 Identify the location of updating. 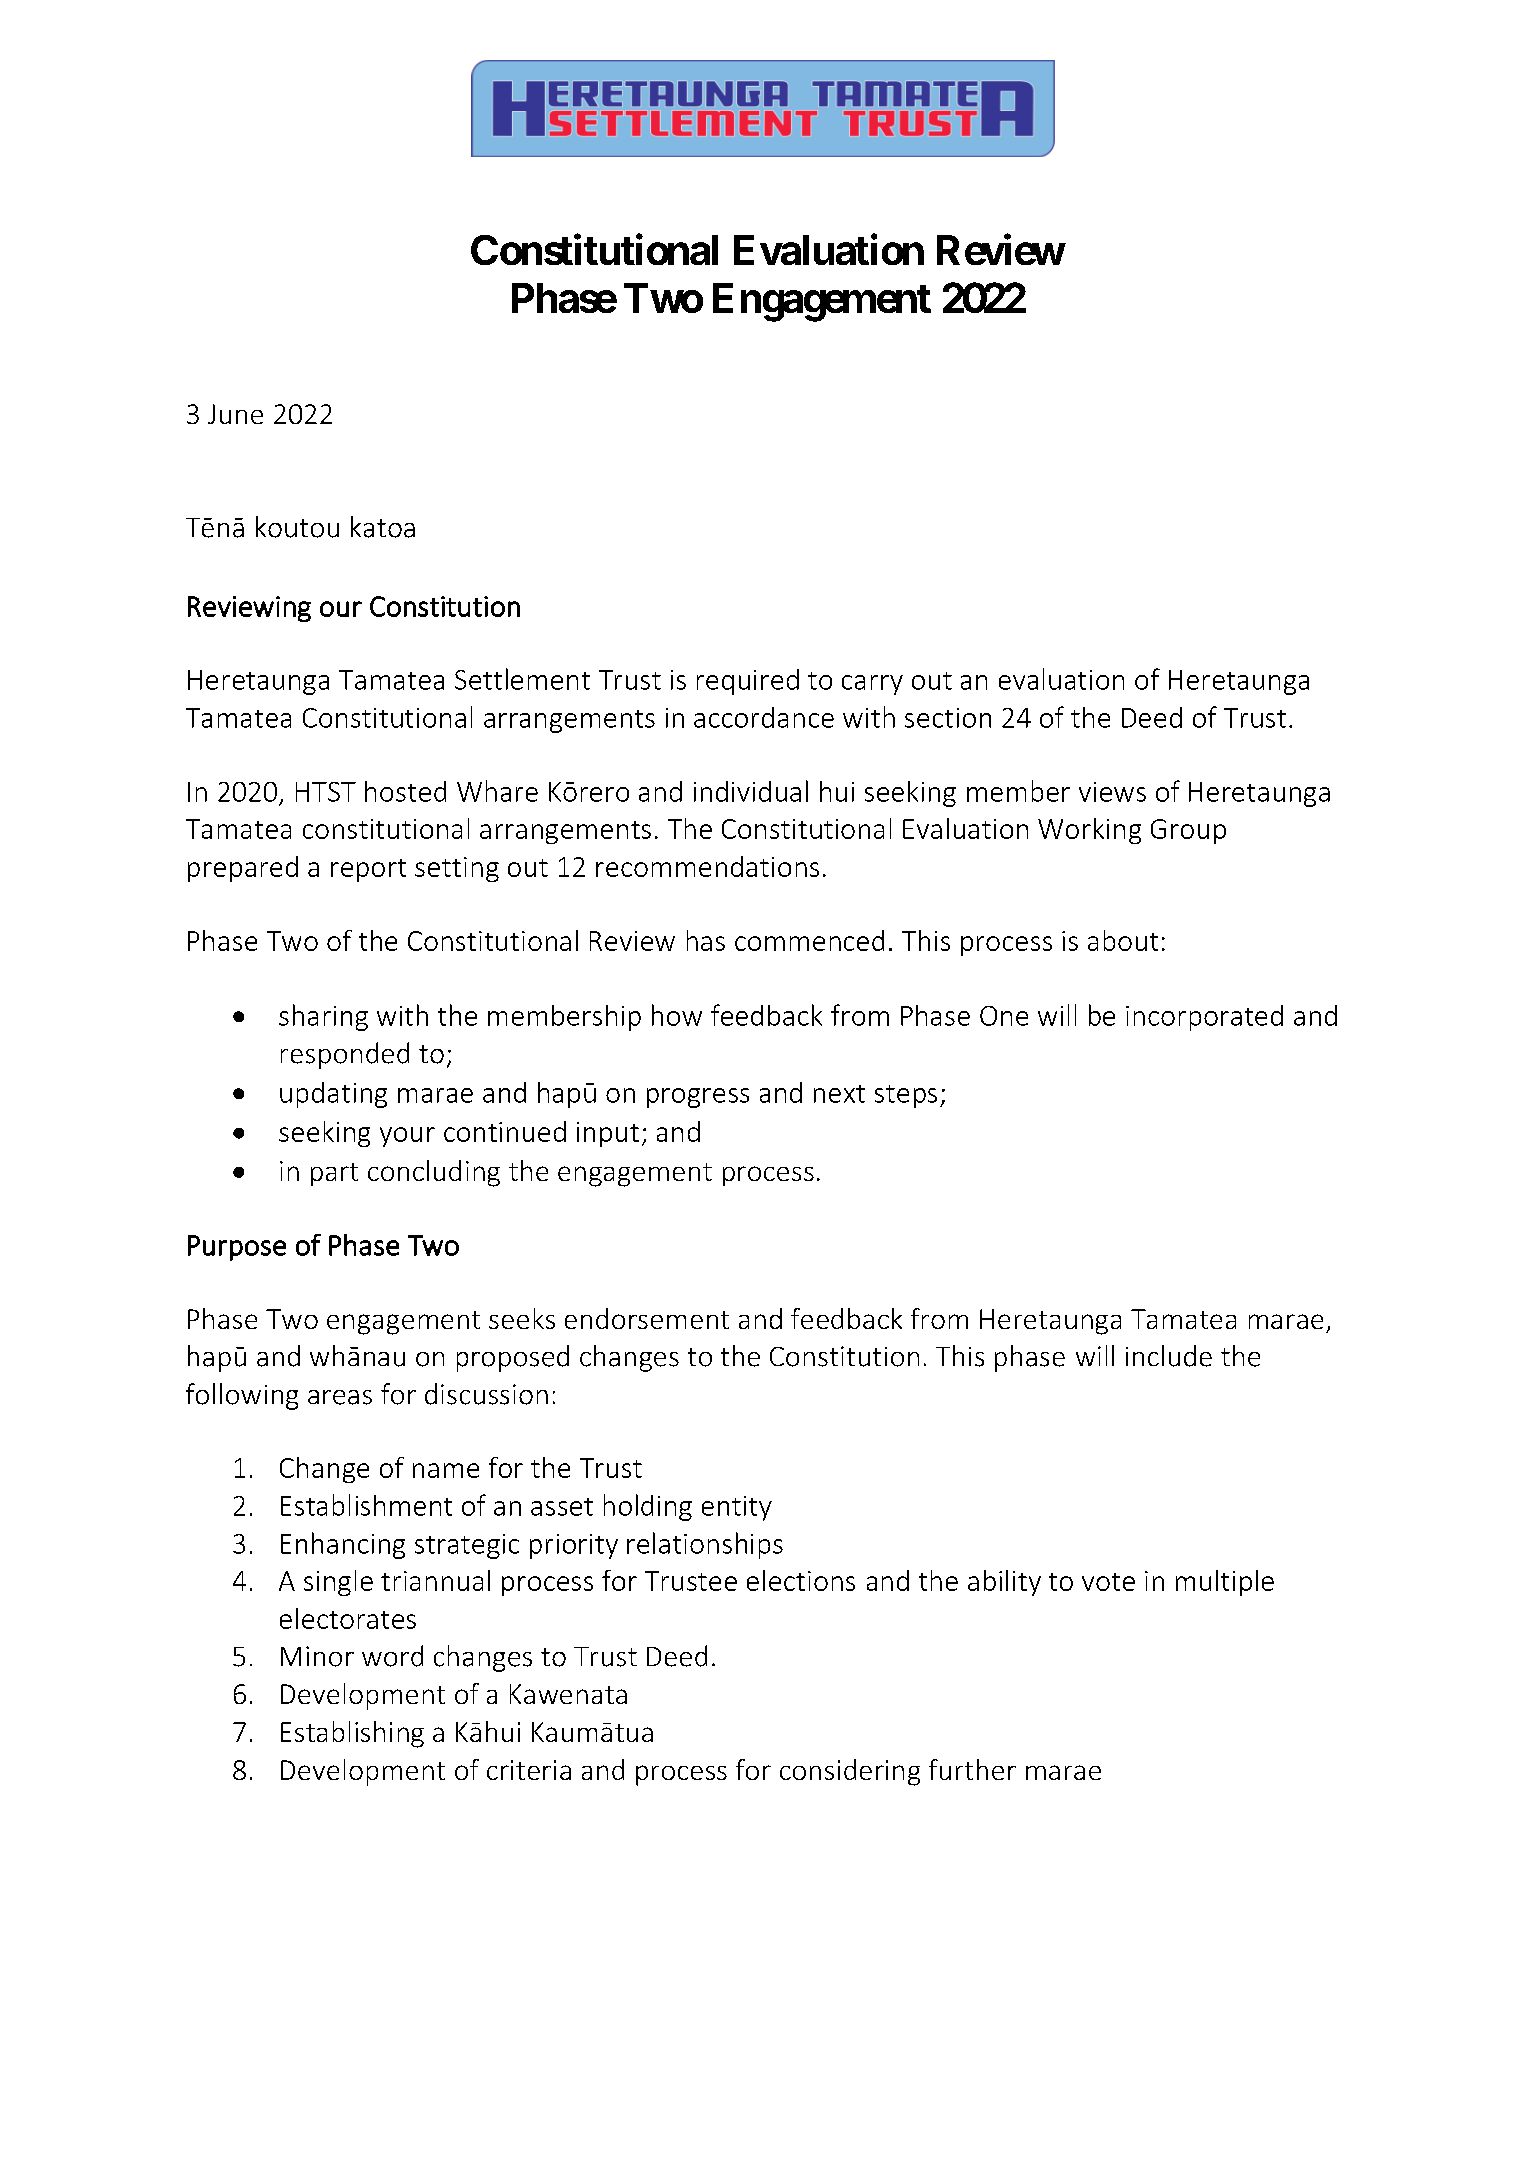
(333, 1095).
